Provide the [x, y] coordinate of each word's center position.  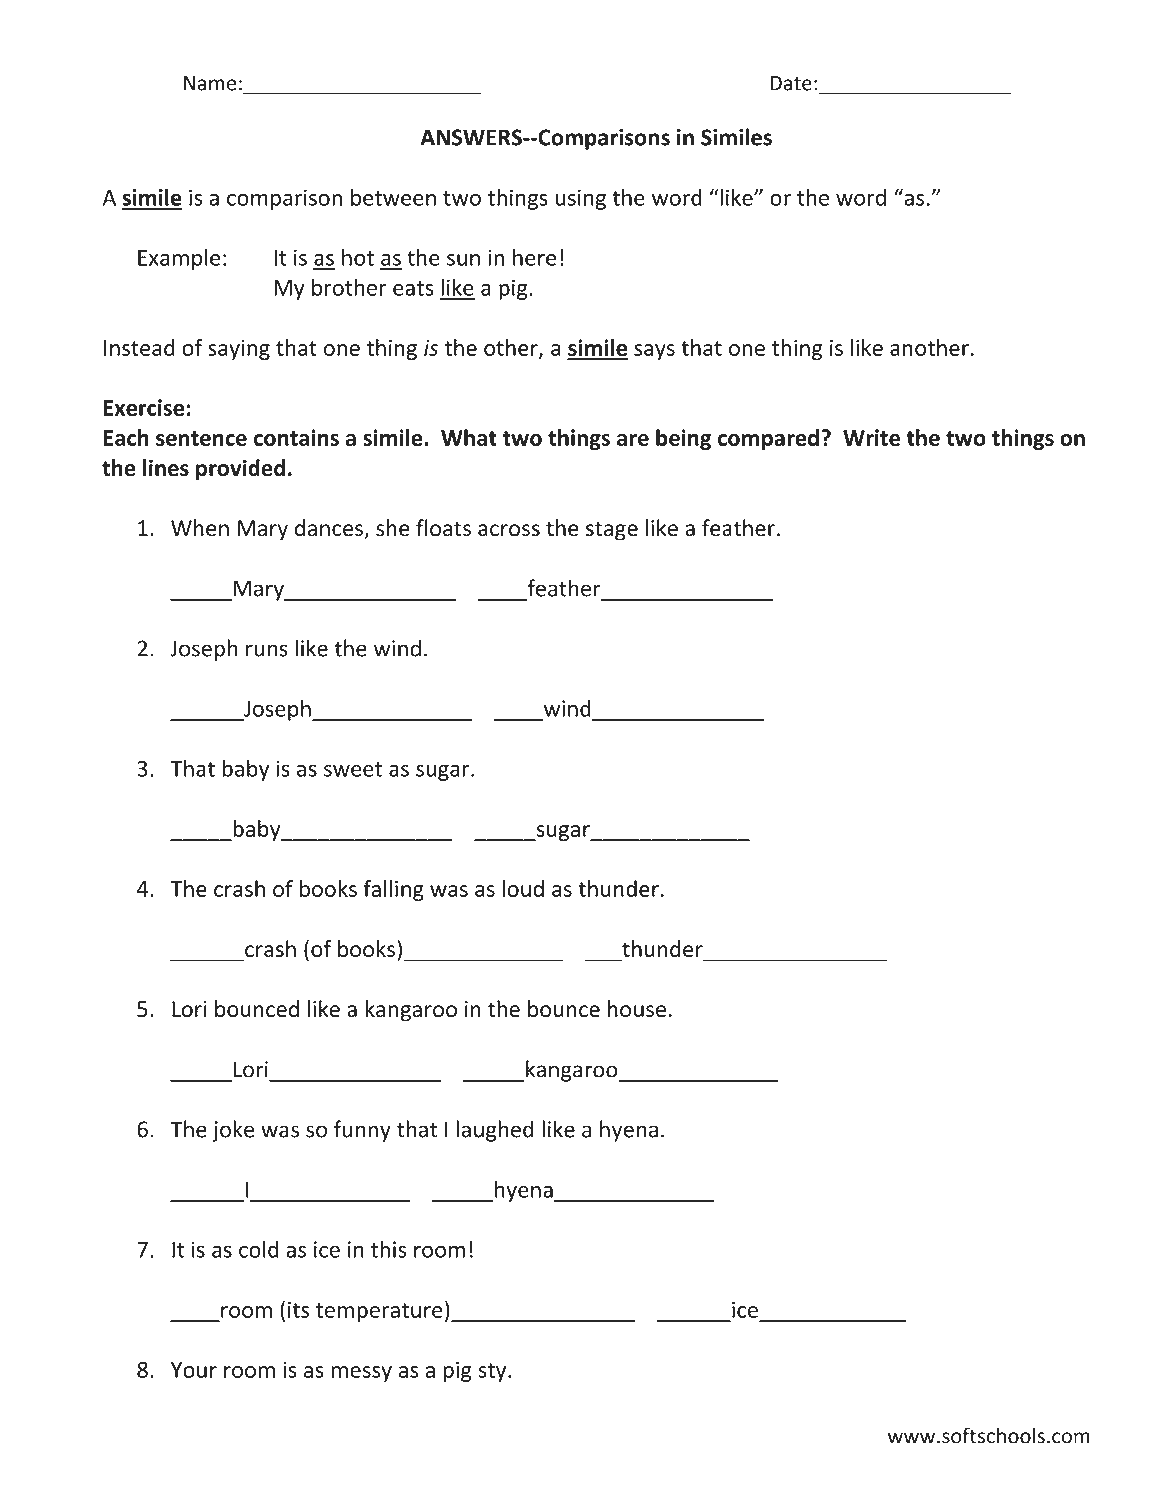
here [534, 257]
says [654, 352]
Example [179, 259]
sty [493, 1372]
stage [612, 531]
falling [393, 890]
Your [194, 1370]
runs [267, 650]
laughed [495, 1131]
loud [523, 888]
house [637, 1008]
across [509, 530]
